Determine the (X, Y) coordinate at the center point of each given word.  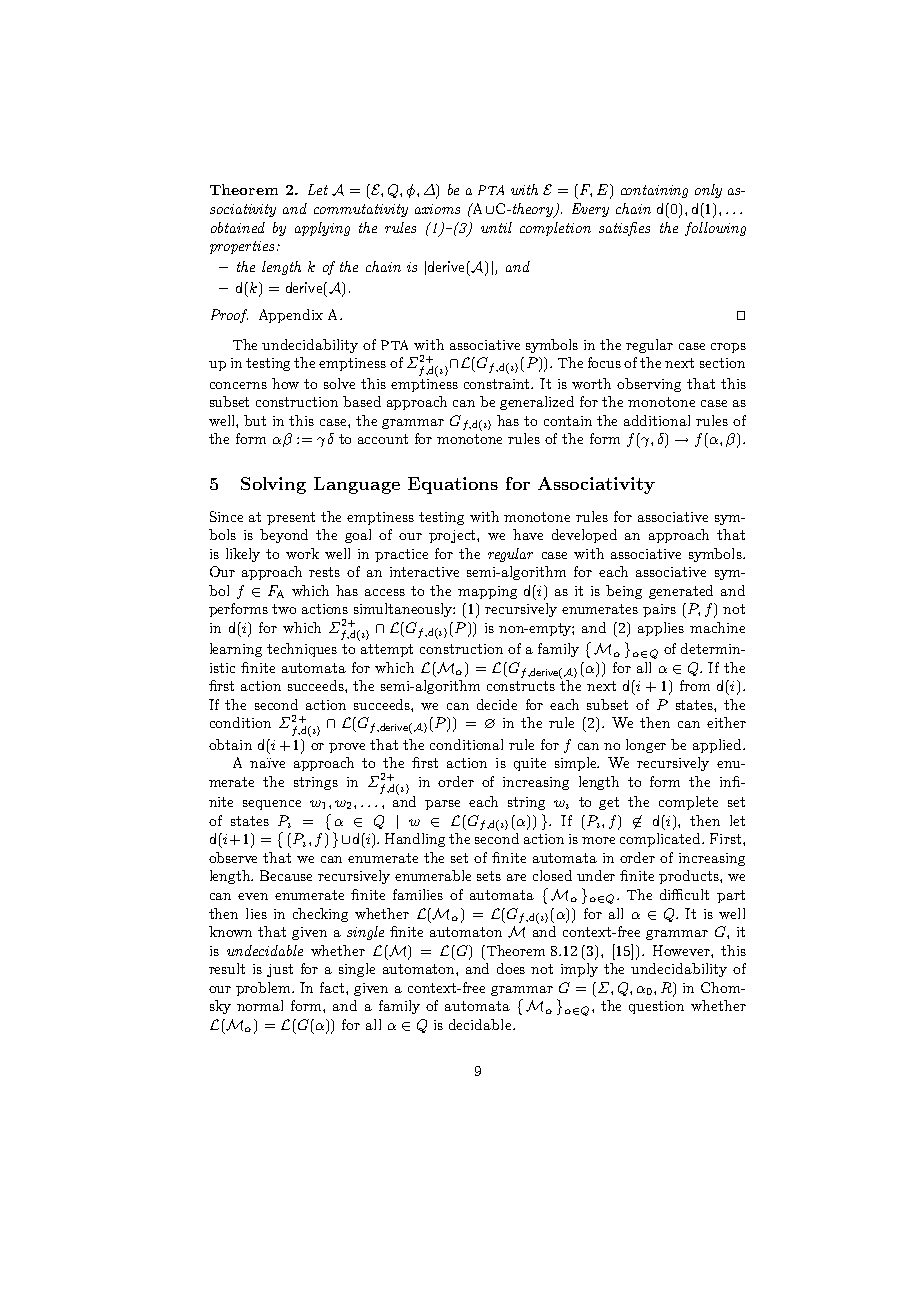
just (280, 970)
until (496, 227)
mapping (487, 592)
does (511, 968)
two (284, 609)
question (656, 1007)
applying (322, 229)
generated (681, 592)
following (715, 229)
